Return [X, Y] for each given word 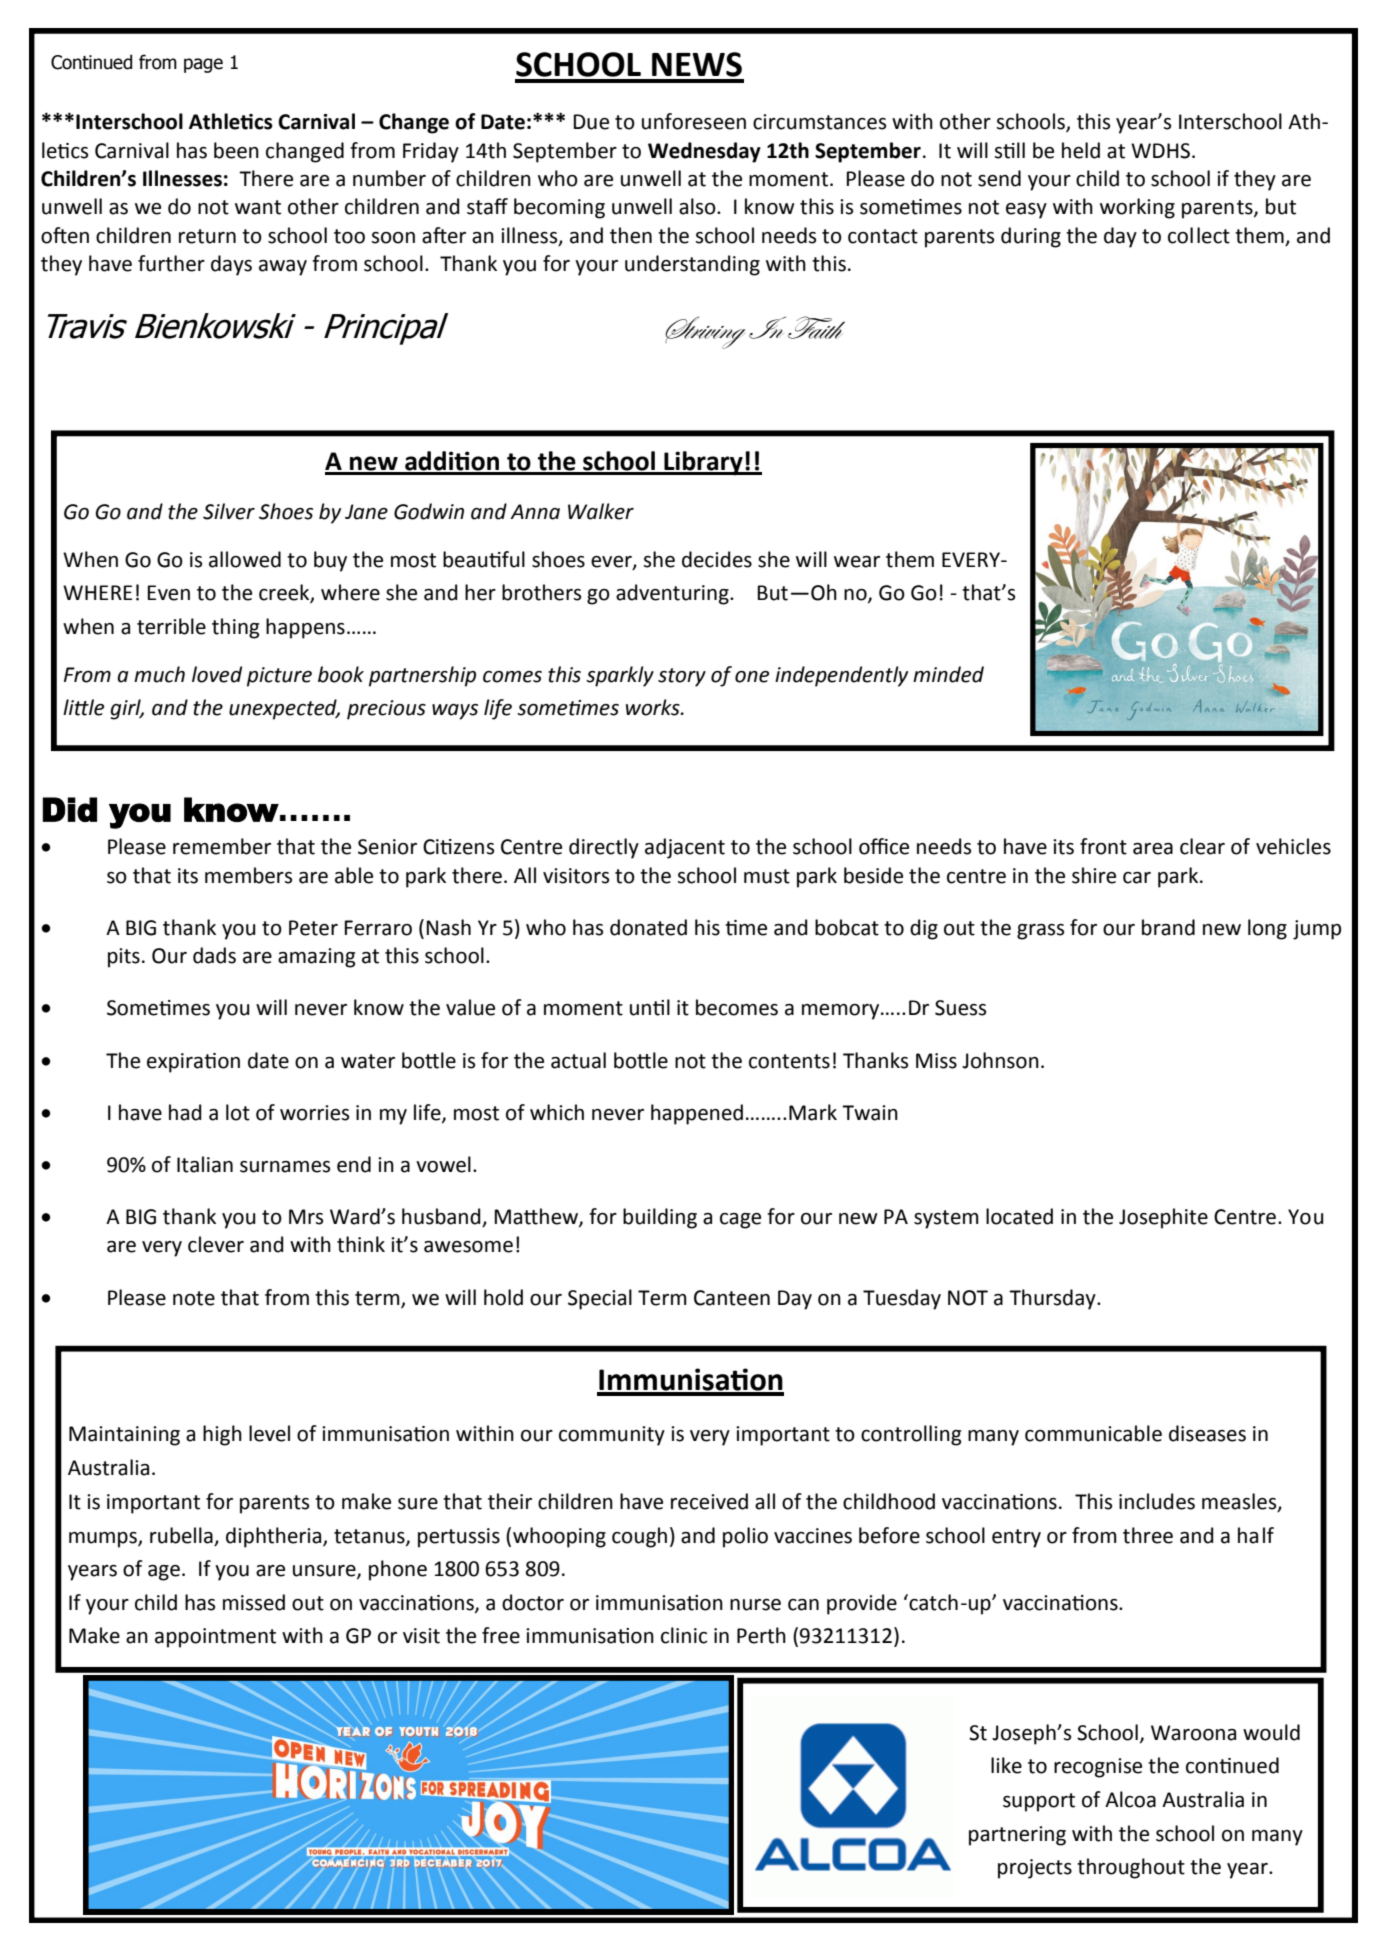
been [236, 150]
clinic [684, 1635]
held [1081, 150]
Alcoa [1130, 1799]
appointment [215, 1638]
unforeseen [694, 121]
